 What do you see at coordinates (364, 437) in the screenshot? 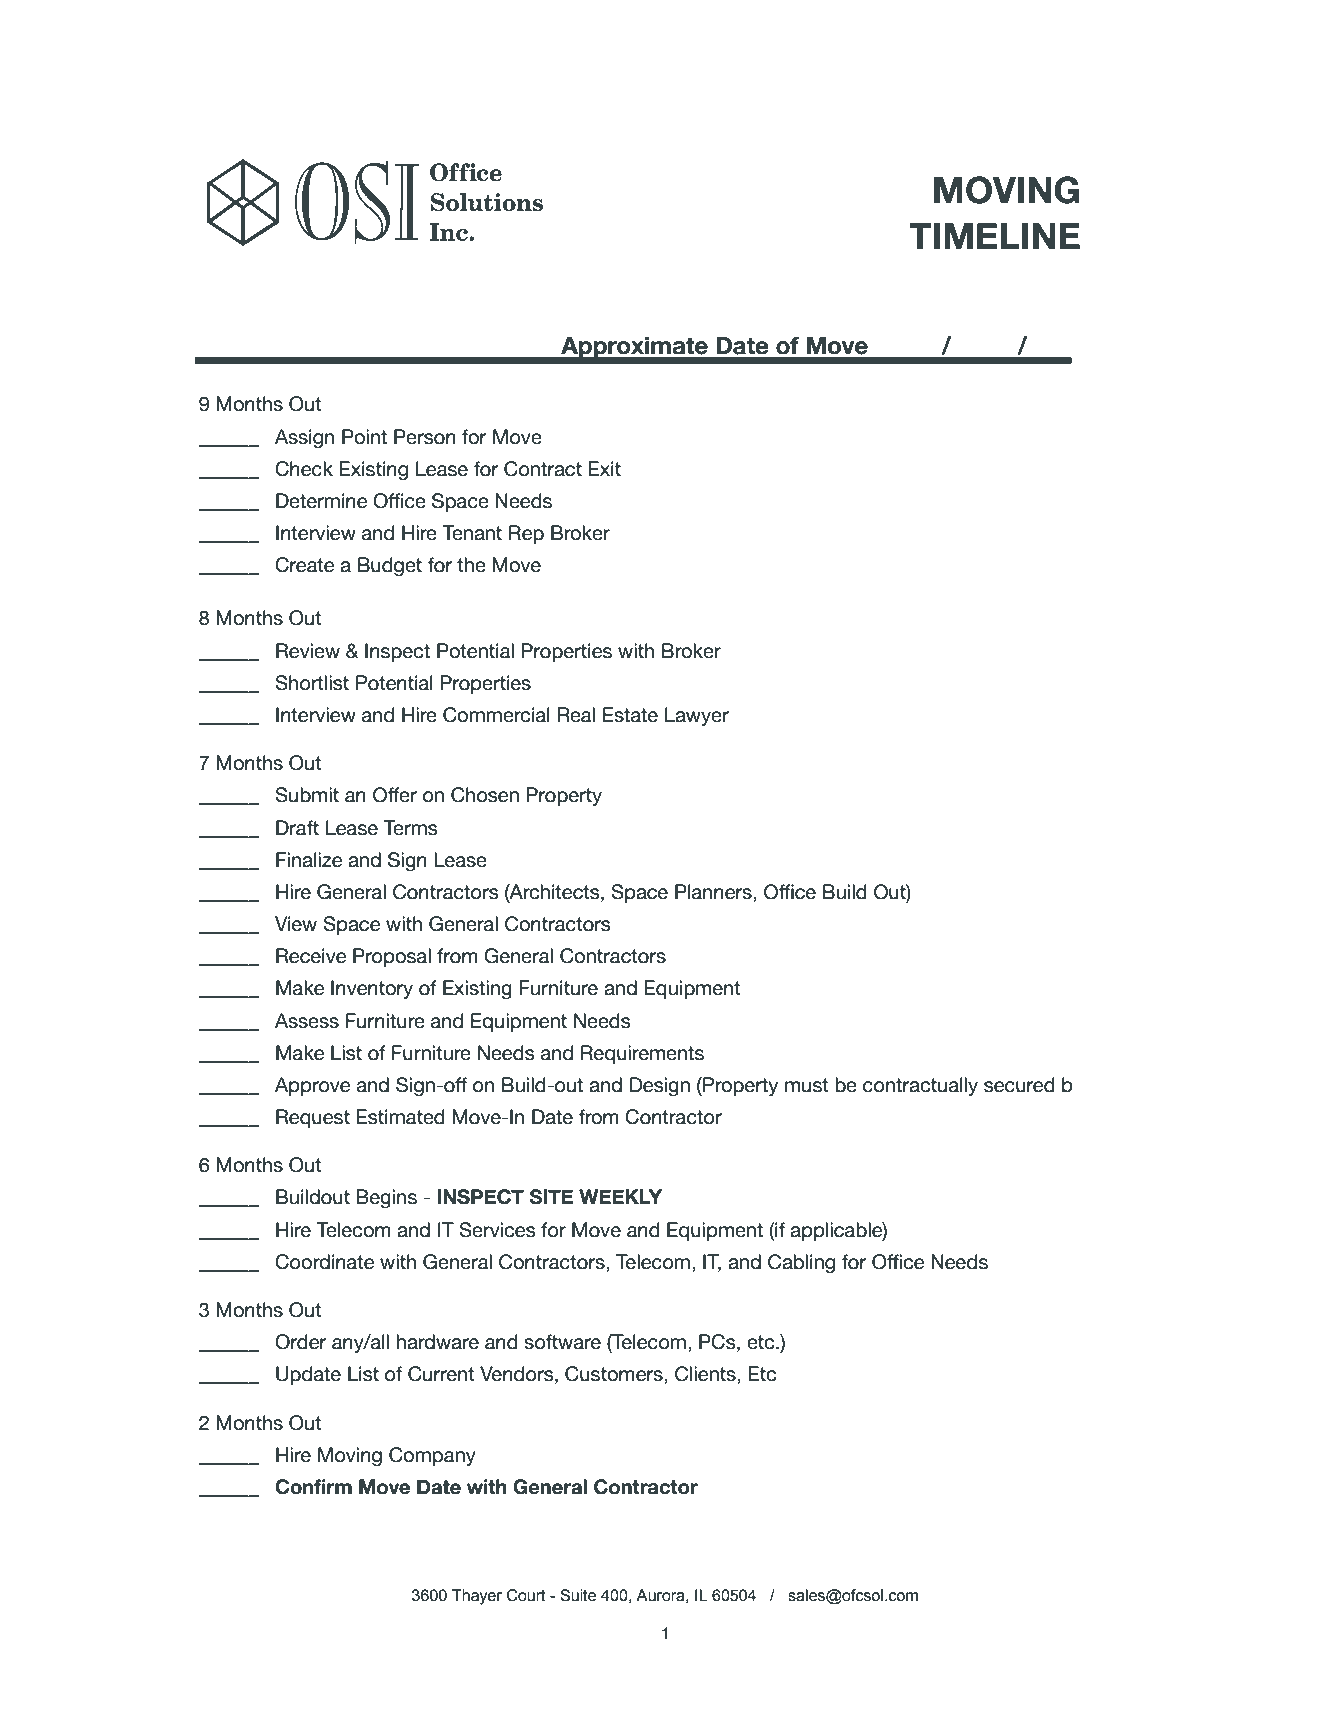
I see `Point` at bounding box center [364, 437].
